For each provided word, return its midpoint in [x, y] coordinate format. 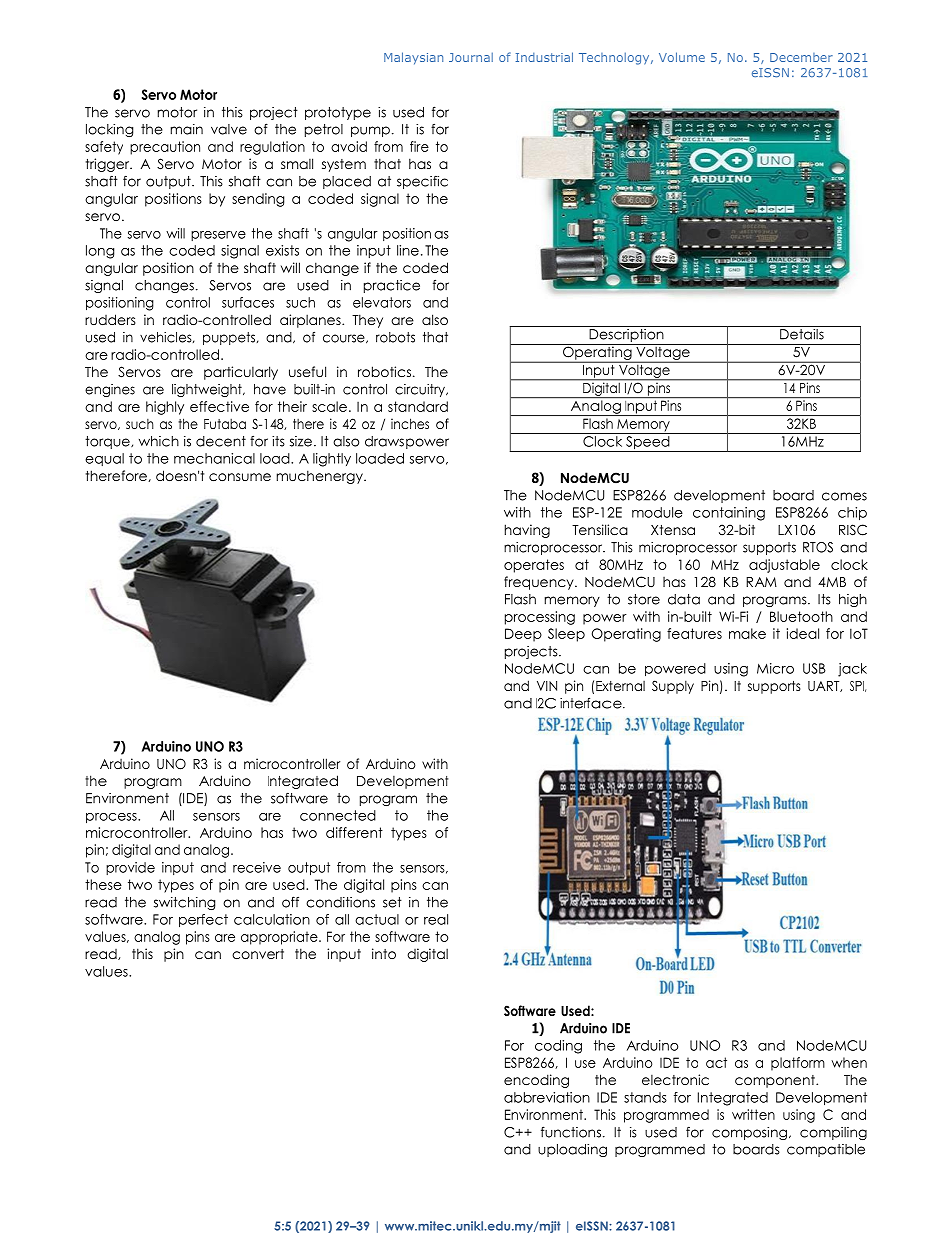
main [187, 129]
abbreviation [547, 1097]
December [801, 57]
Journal [471, 57]
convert [258, 954]
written [753, 1114]
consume [240, 477]
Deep [523, 635]
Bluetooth [801, 616]
